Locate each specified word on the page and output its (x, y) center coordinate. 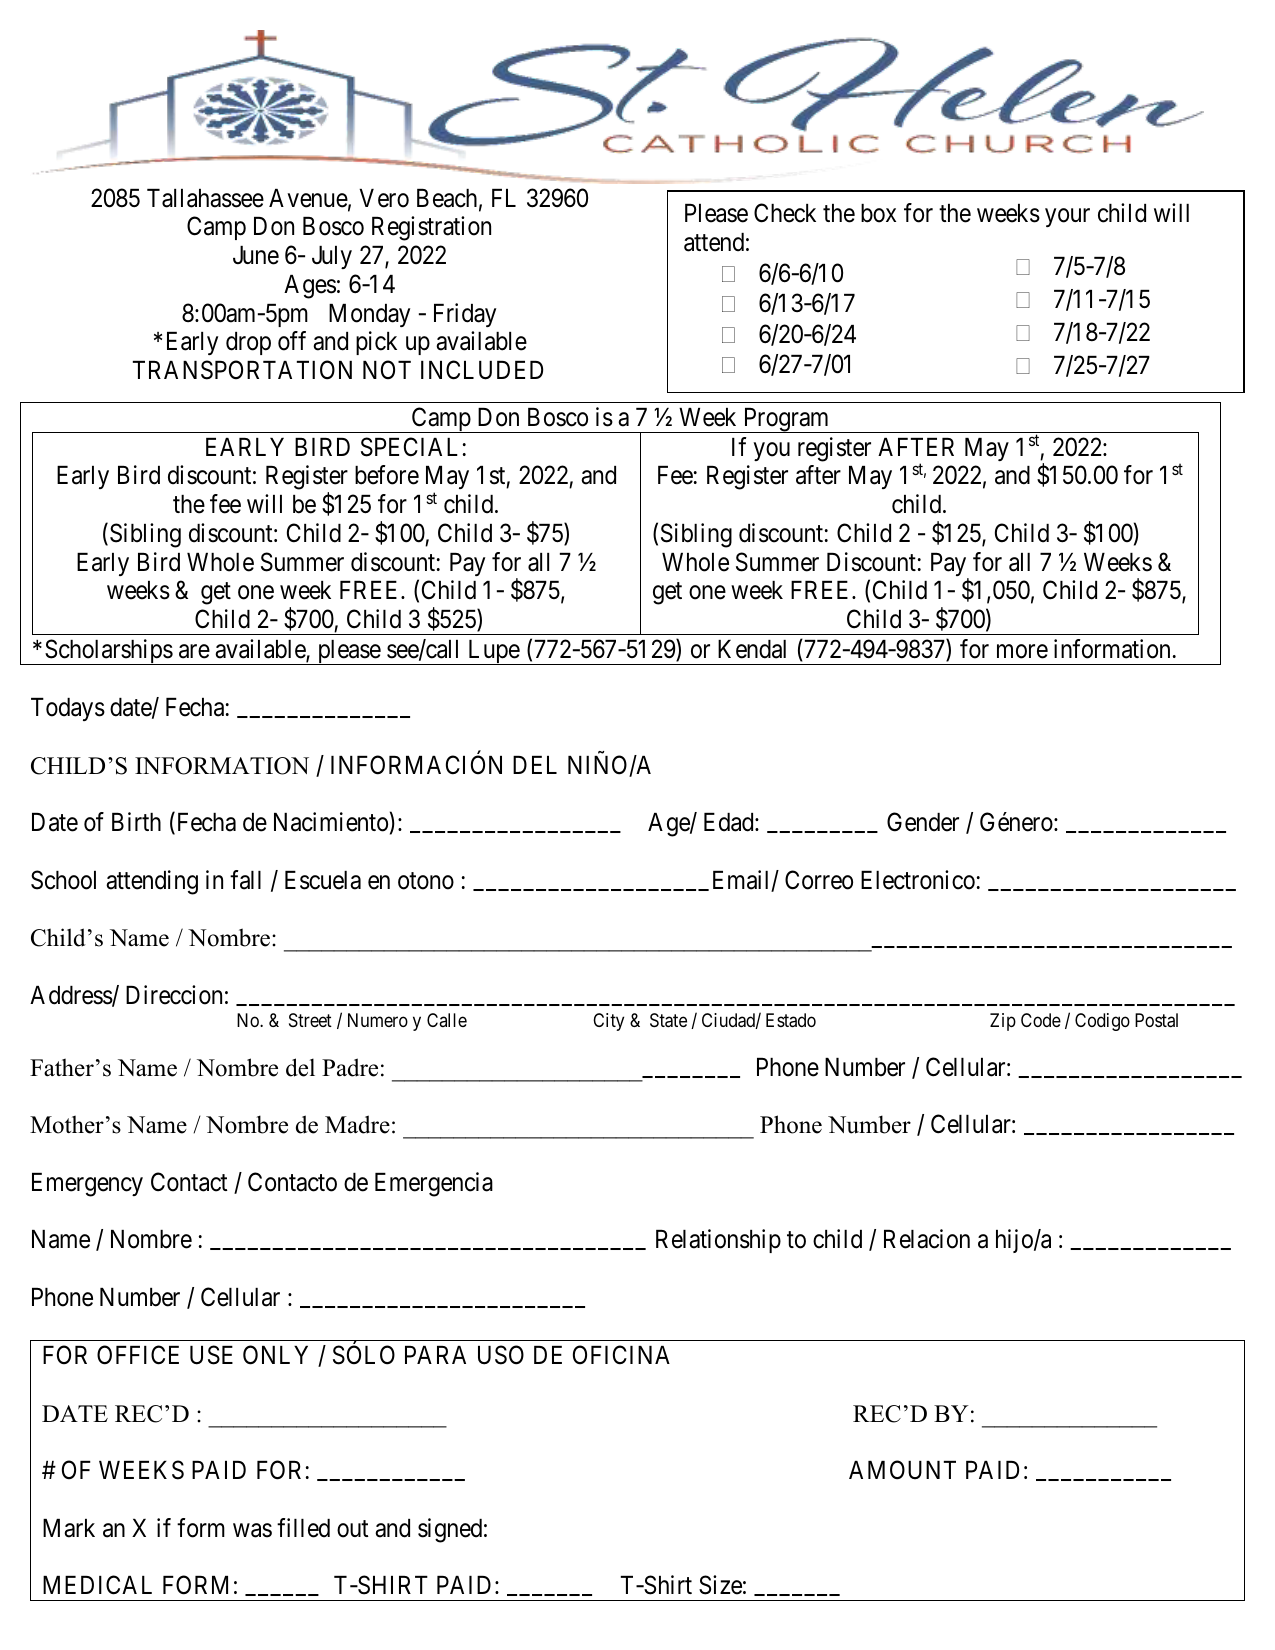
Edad (730, 822)
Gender (923, 822)
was (252, 1530)
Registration (431, 228)
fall (245, 880)
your (1067, 218)
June (256, 255)
